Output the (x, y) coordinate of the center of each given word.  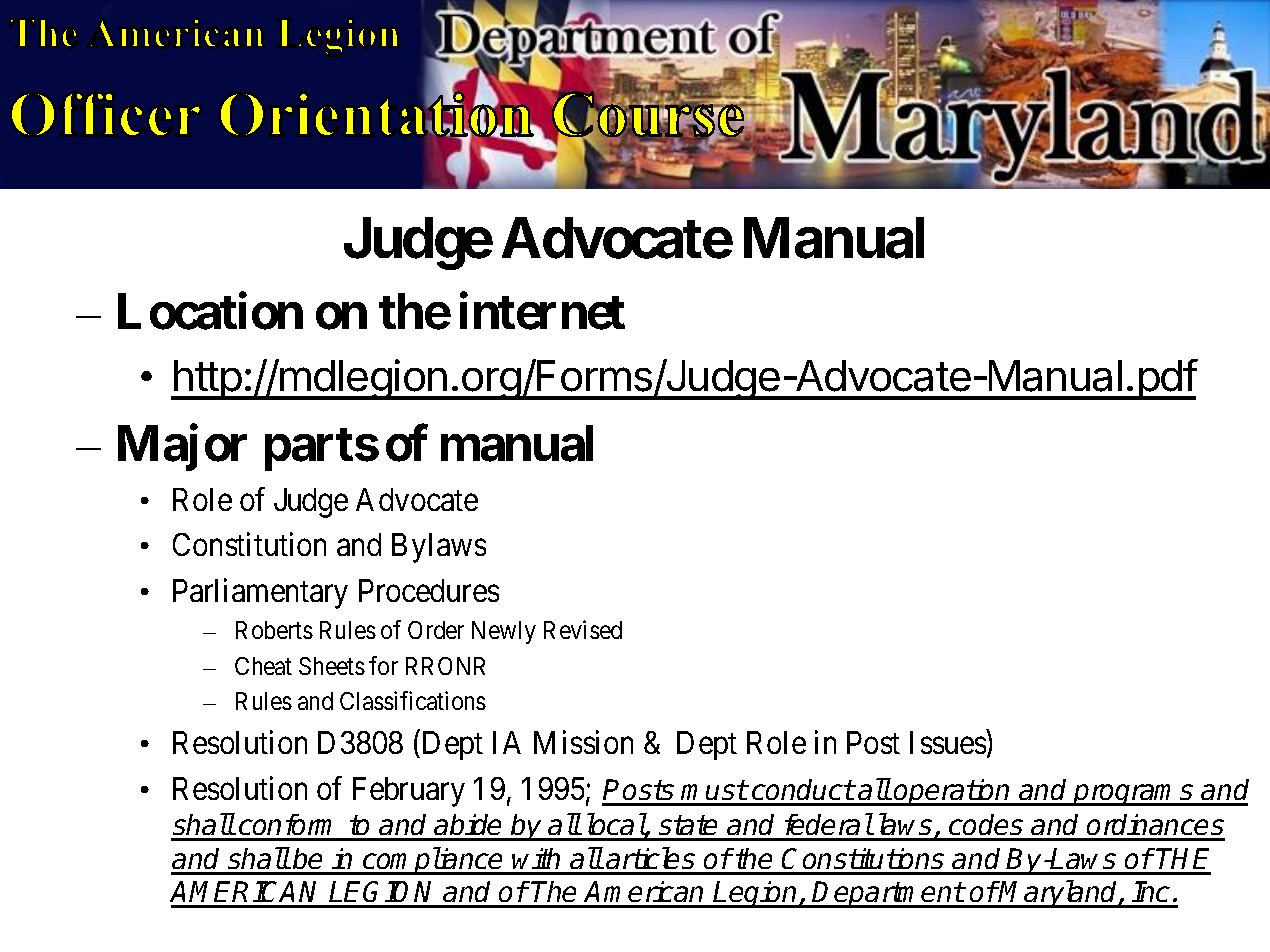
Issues (948, 742)
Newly (504, 632)
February (409, 792)
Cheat (263, 666)
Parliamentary (260, 593)
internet (542, 311)
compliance (434, 861)
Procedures (429, 590)
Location (210, 311)
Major (182, 448)
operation (953, 792)
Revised (583, 629)
